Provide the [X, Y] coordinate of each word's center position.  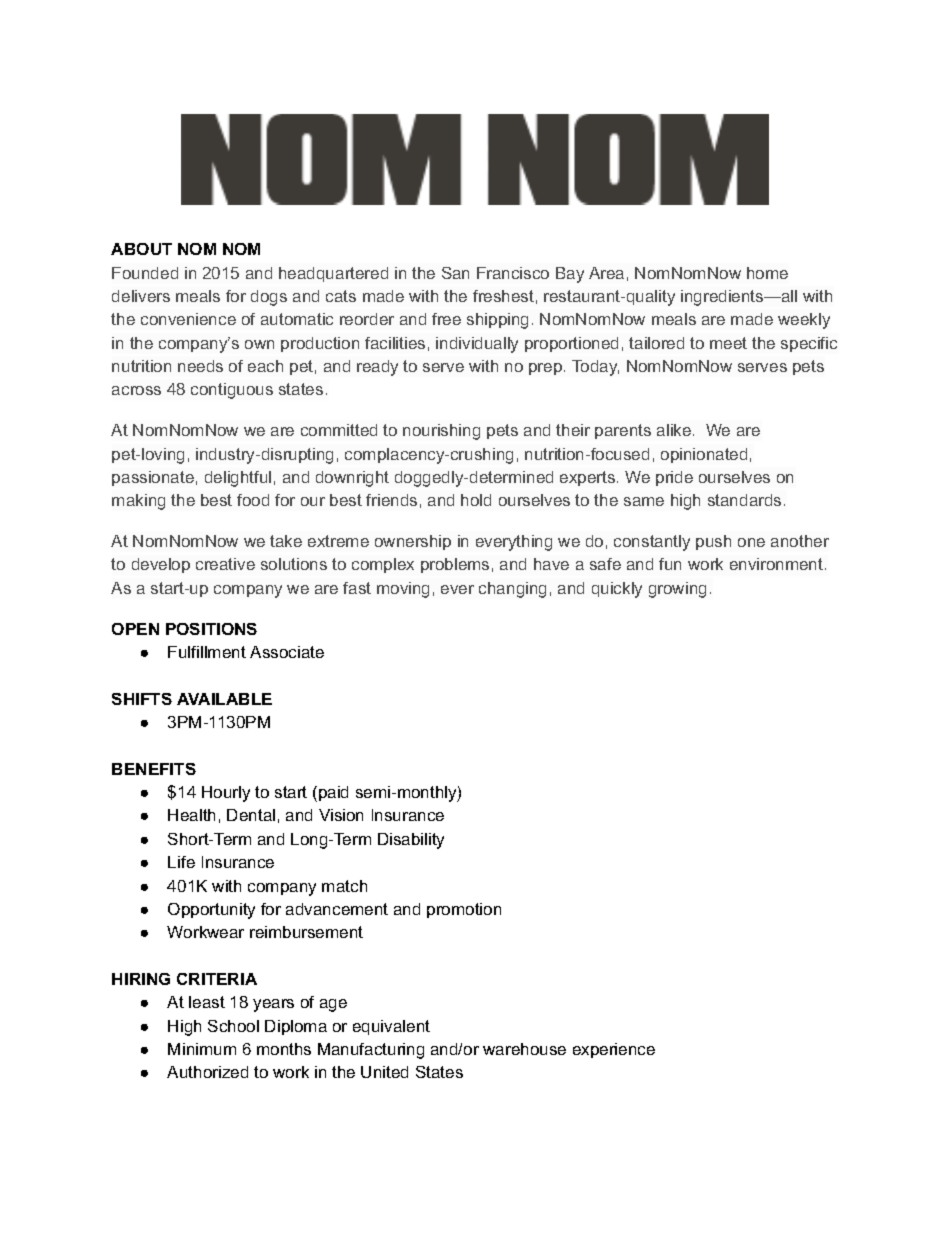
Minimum [202, 1049]
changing [512, 590]
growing [677, 590]
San [455, 273]
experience [614, 1050]
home [767, 273]
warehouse [524, 1049]
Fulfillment [207, 652]
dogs [269, 298]
